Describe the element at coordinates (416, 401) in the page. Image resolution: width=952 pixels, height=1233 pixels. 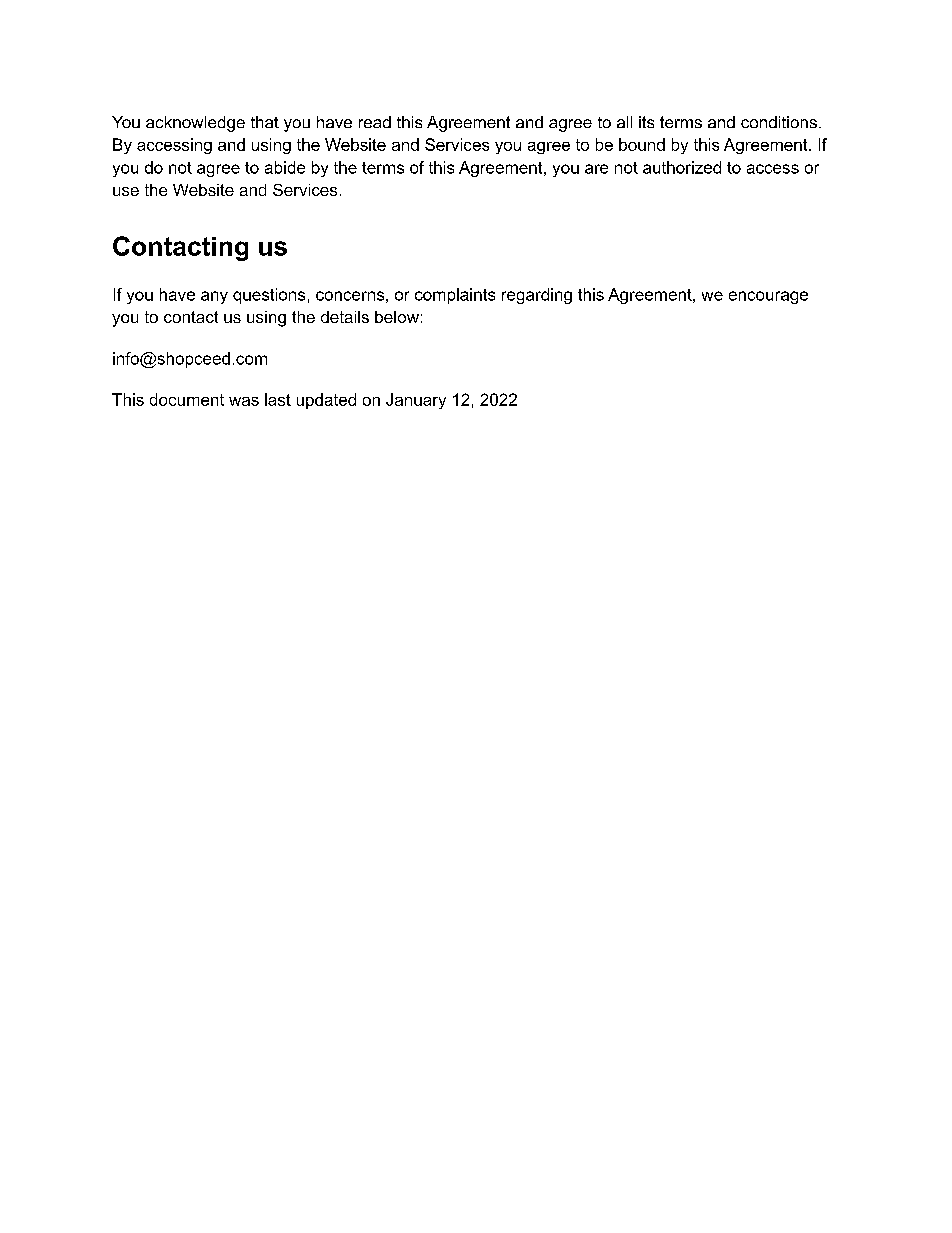
I see `January` at that location.
